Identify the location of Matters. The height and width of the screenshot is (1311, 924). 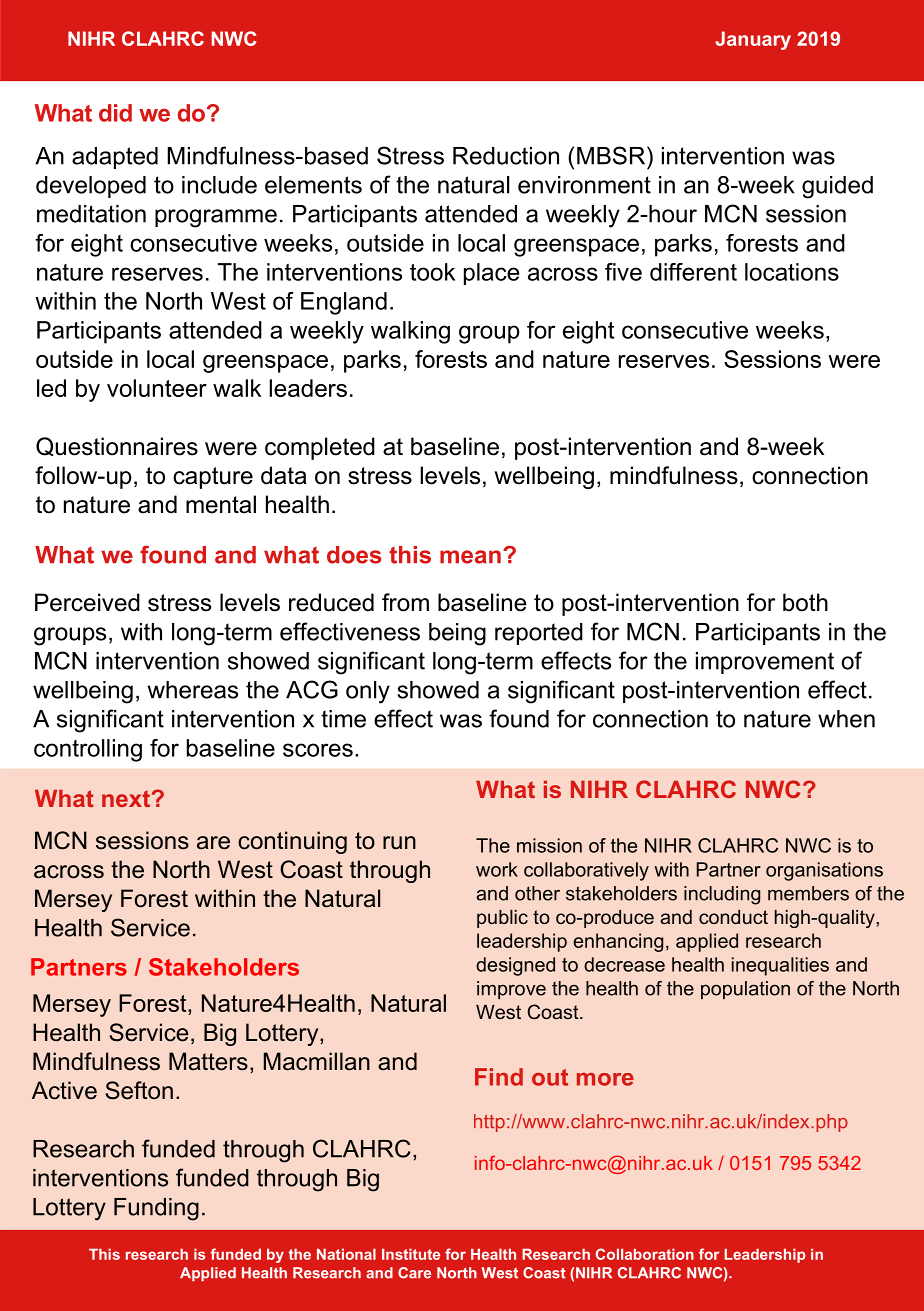
(208, 1061).
